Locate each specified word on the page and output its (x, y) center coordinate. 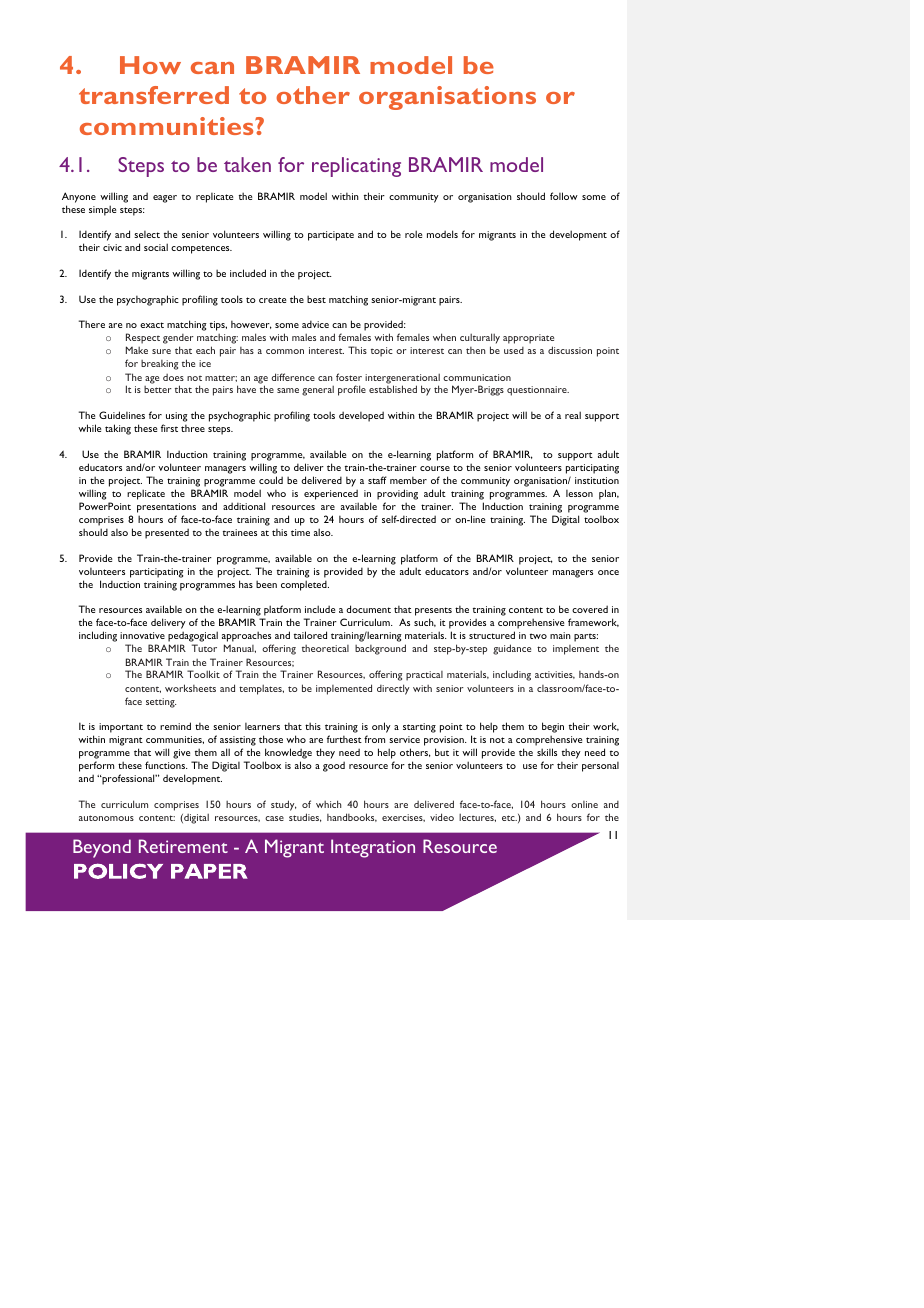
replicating (356, 167)
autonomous (106, 818)
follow (564, 196)
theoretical (325, 648)
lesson (579, 493)
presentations (166, 508)
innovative (142, 635)
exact (152, 325)
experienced (331, 494)
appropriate (528, 340)
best (316, 299)
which (329, 804)
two (538, 636)
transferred (154, 95)
